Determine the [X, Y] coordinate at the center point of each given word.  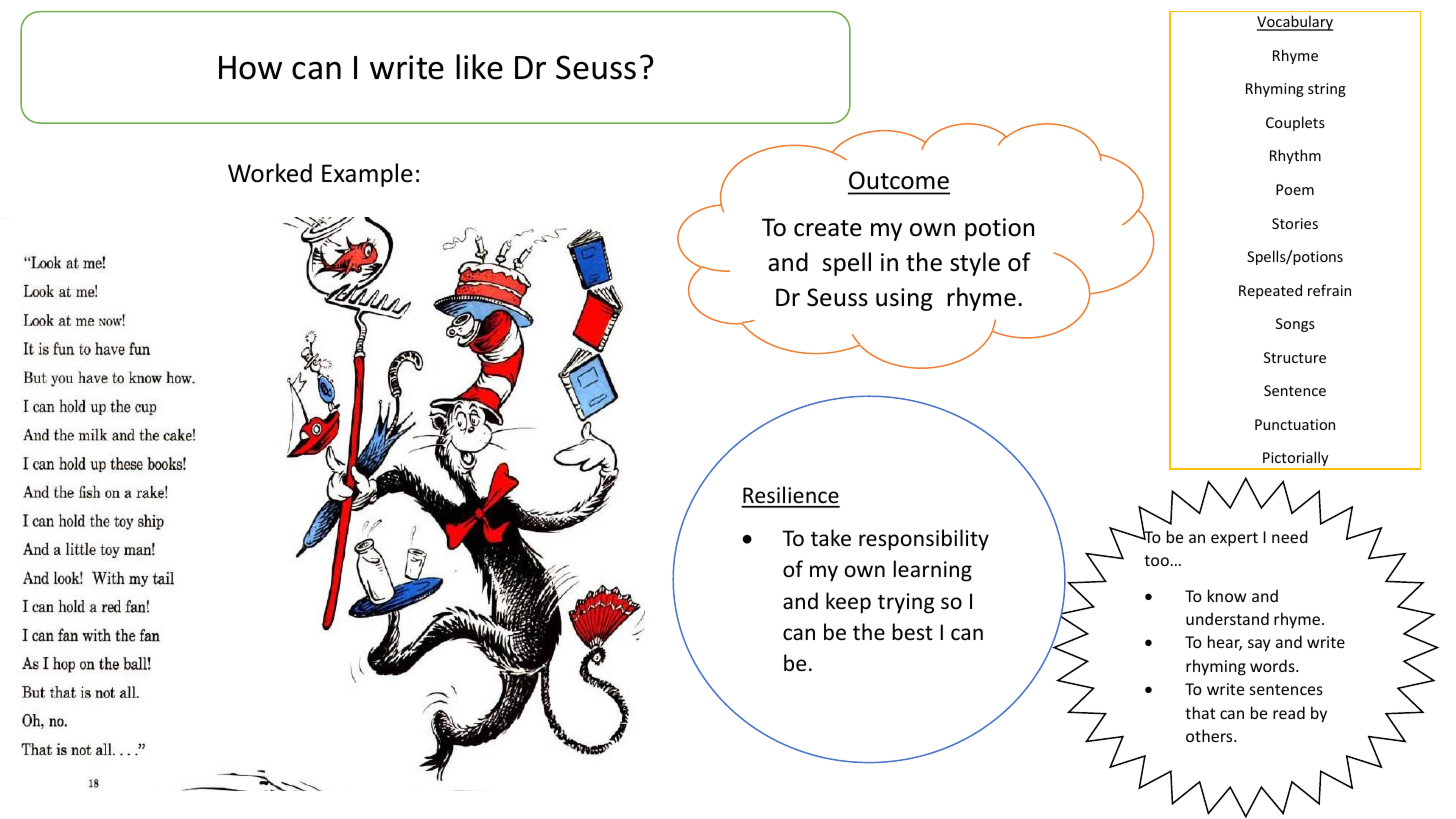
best [913, 632]
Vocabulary [1295, 23]
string [1327, 90]
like [479, 67]
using [904, 299]
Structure [1295, 357]
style [975, 264]
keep [848, 603]
